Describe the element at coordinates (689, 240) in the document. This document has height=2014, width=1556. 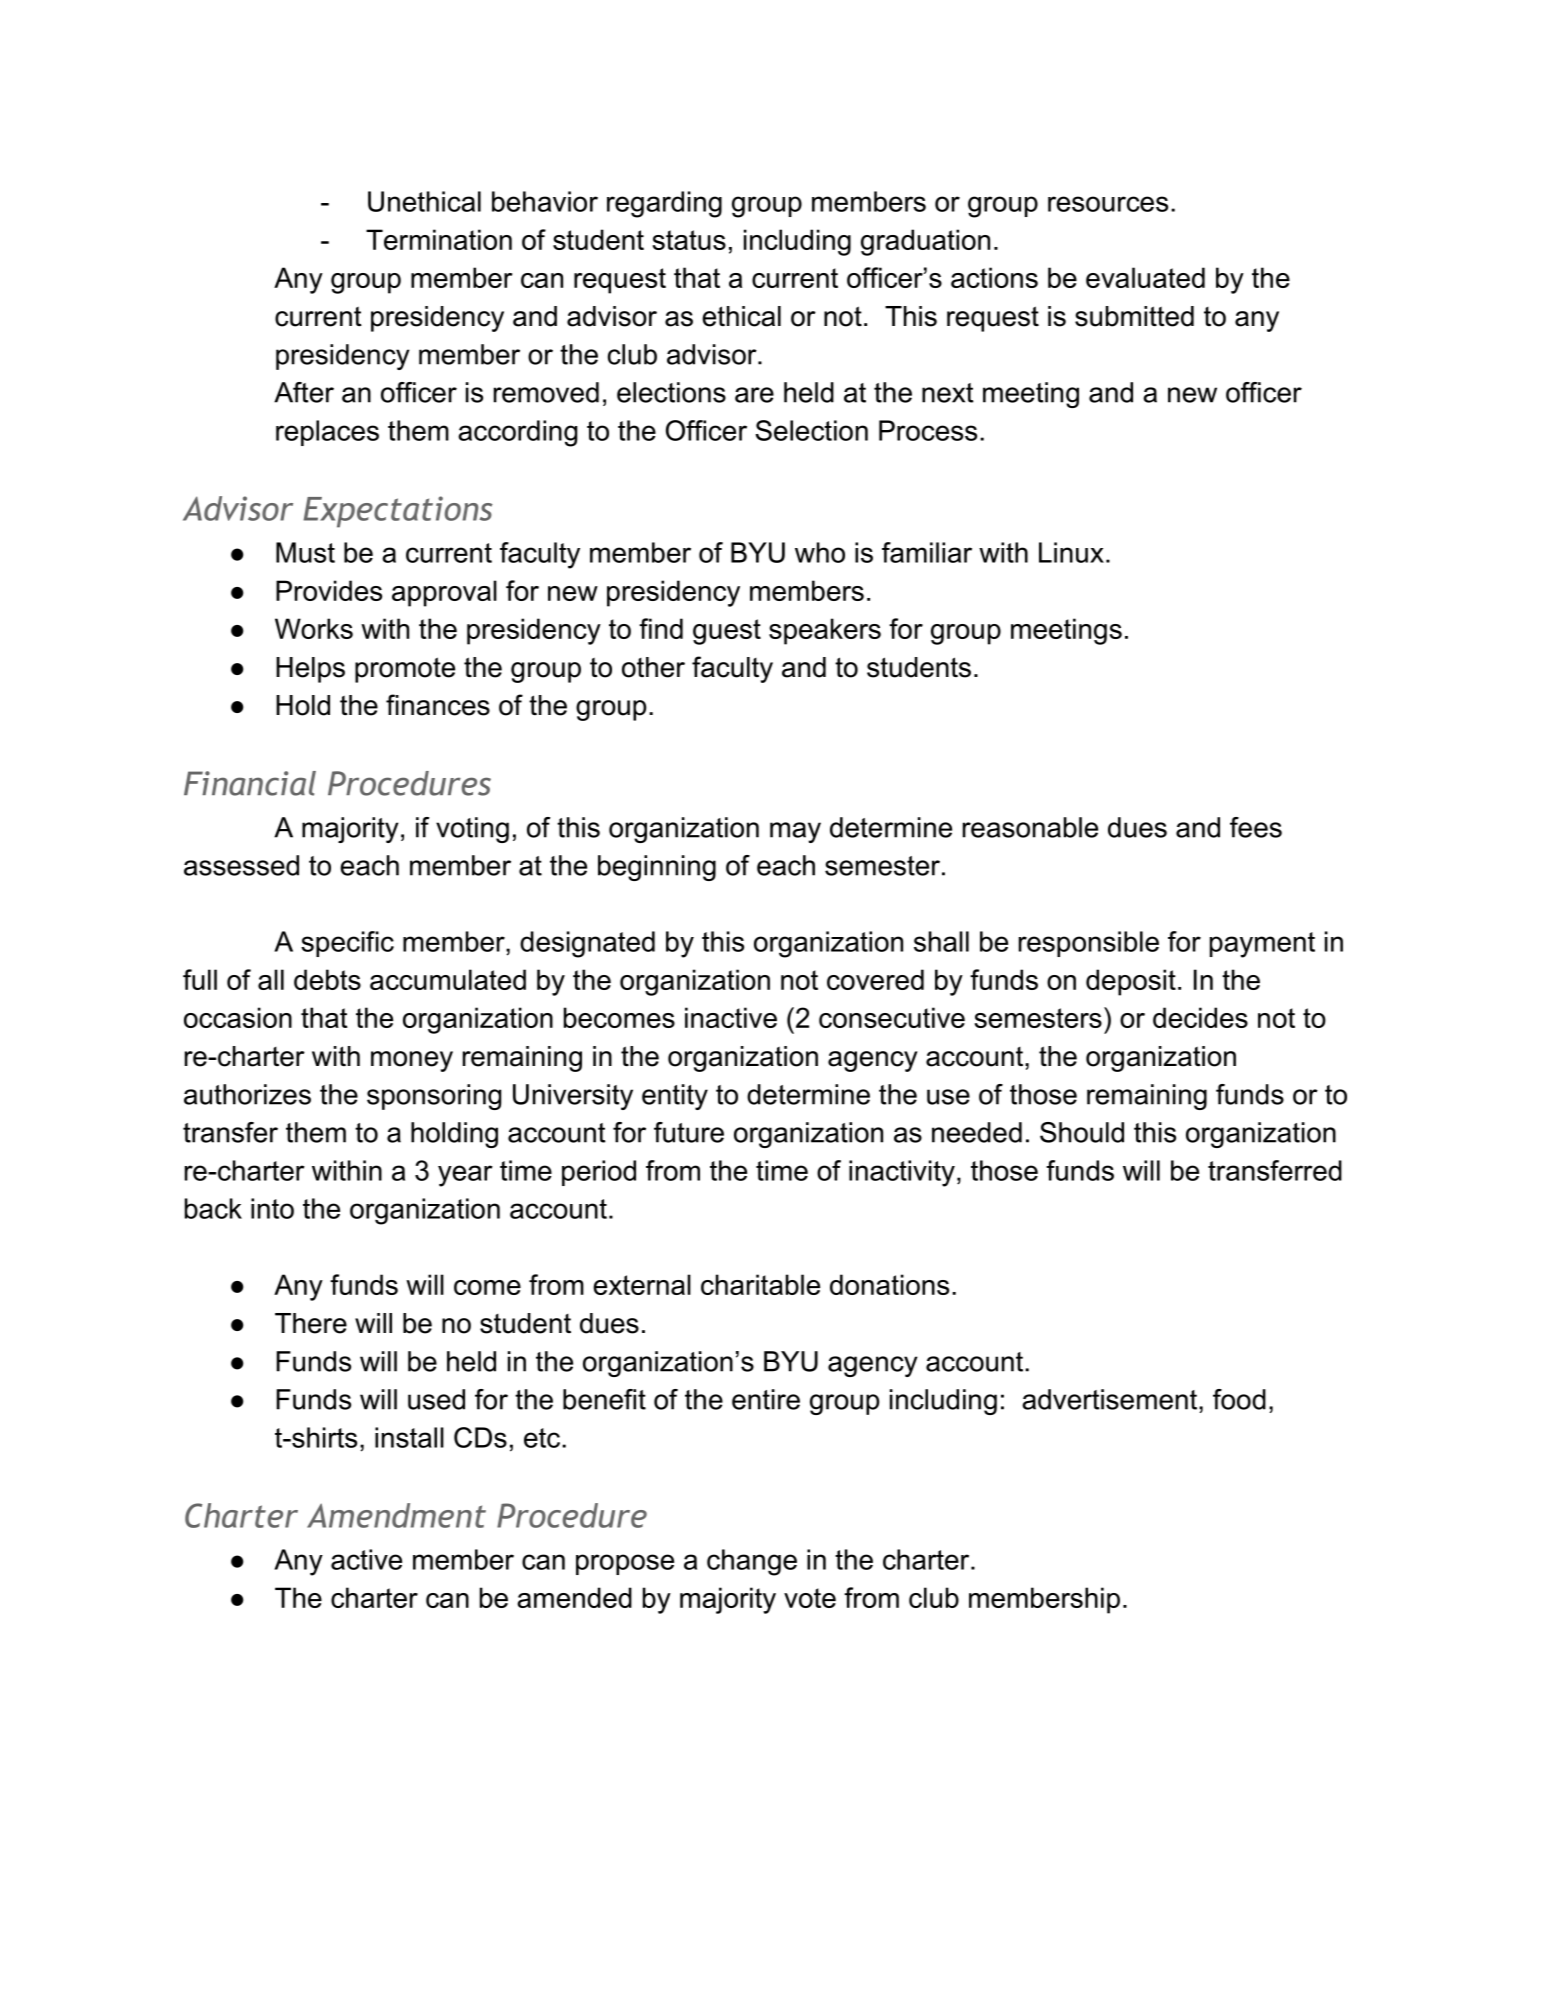
I see `status` at that location.
